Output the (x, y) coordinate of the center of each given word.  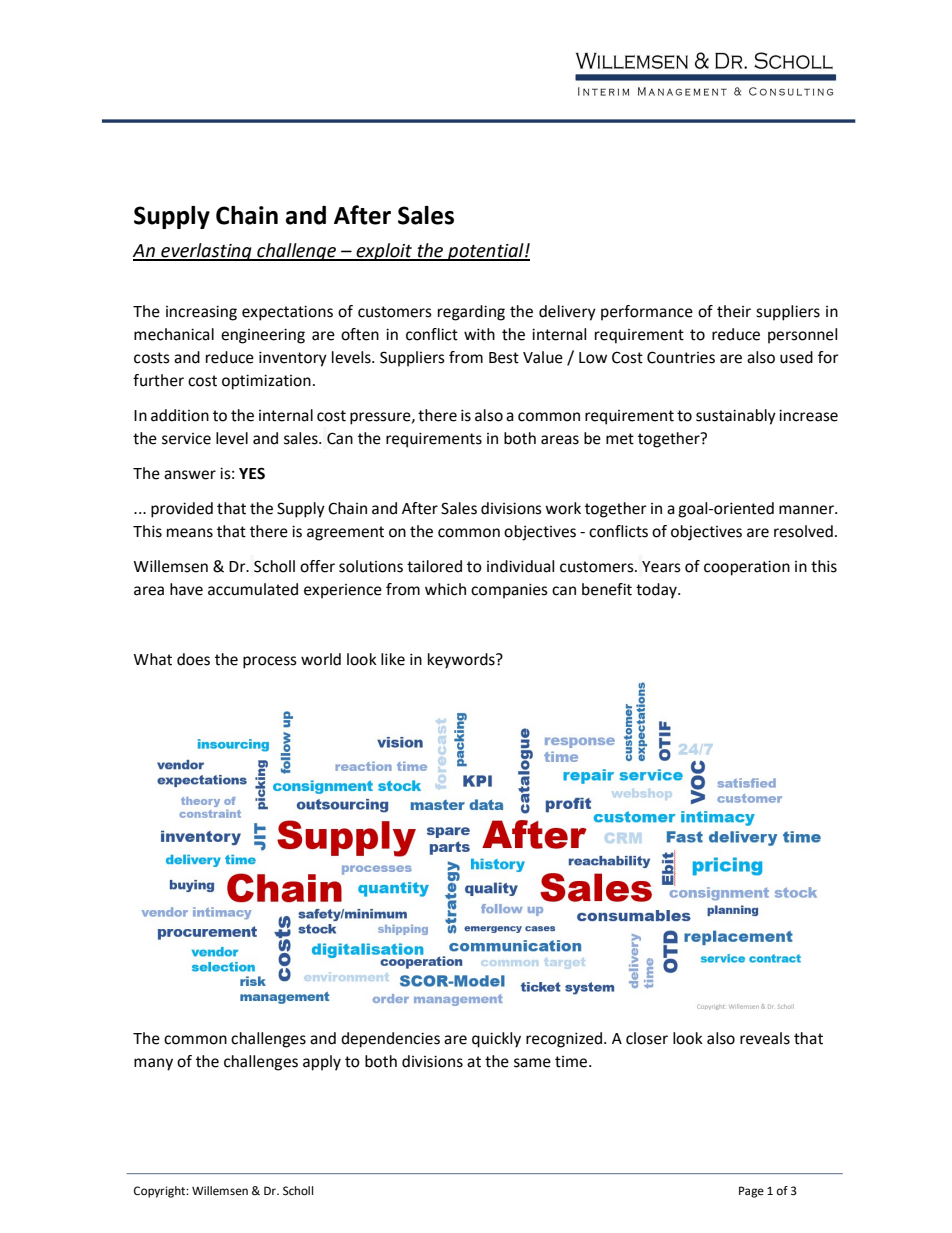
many (153, 1064)
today (657, 591)
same (532, 1063)
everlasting (206, 252)
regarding (471, 313)
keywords (462, 661)
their (734, 311)
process (270, 662)
